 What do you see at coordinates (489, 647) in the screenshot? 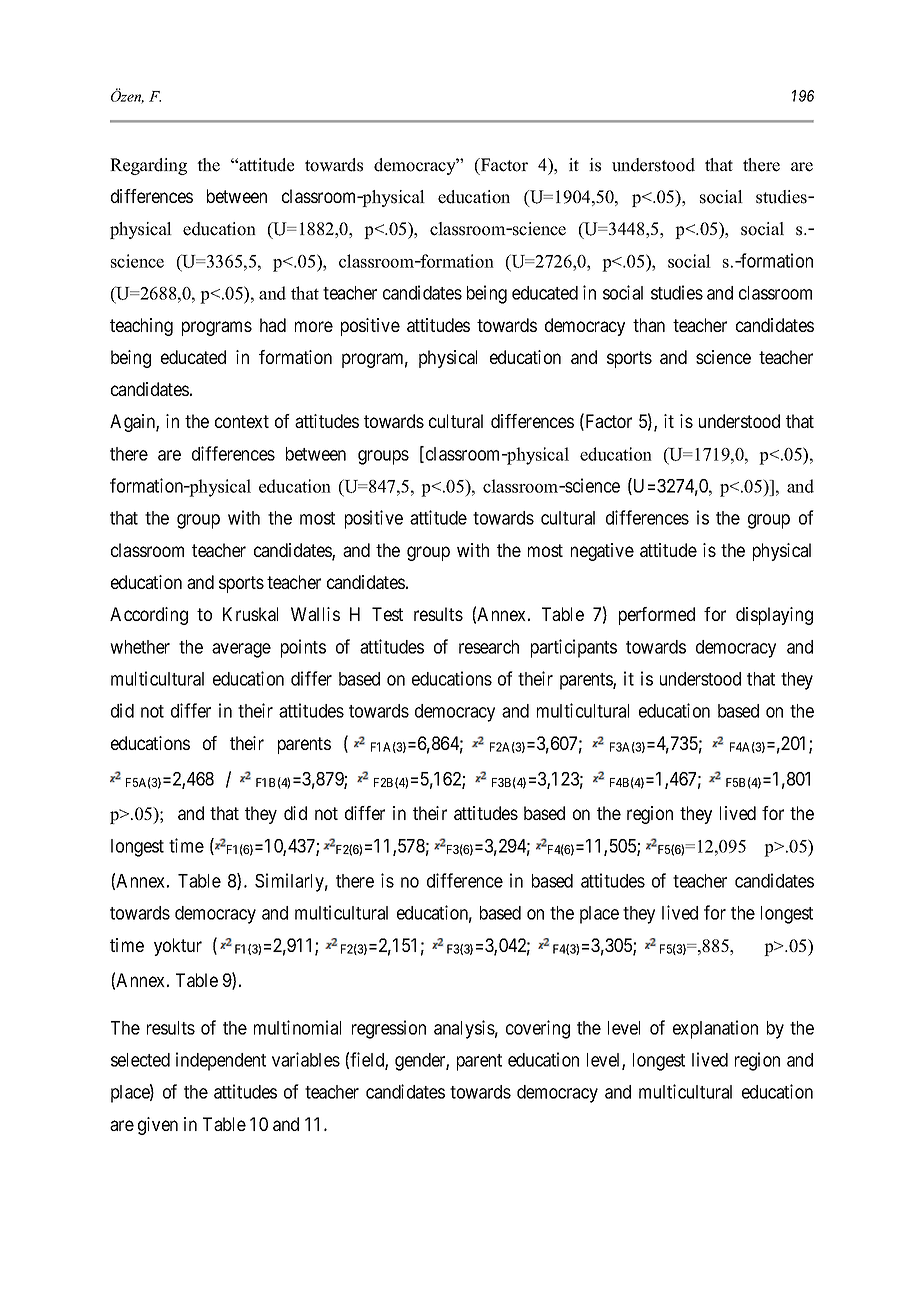
I see `research` at bounding box center [489, 647].
